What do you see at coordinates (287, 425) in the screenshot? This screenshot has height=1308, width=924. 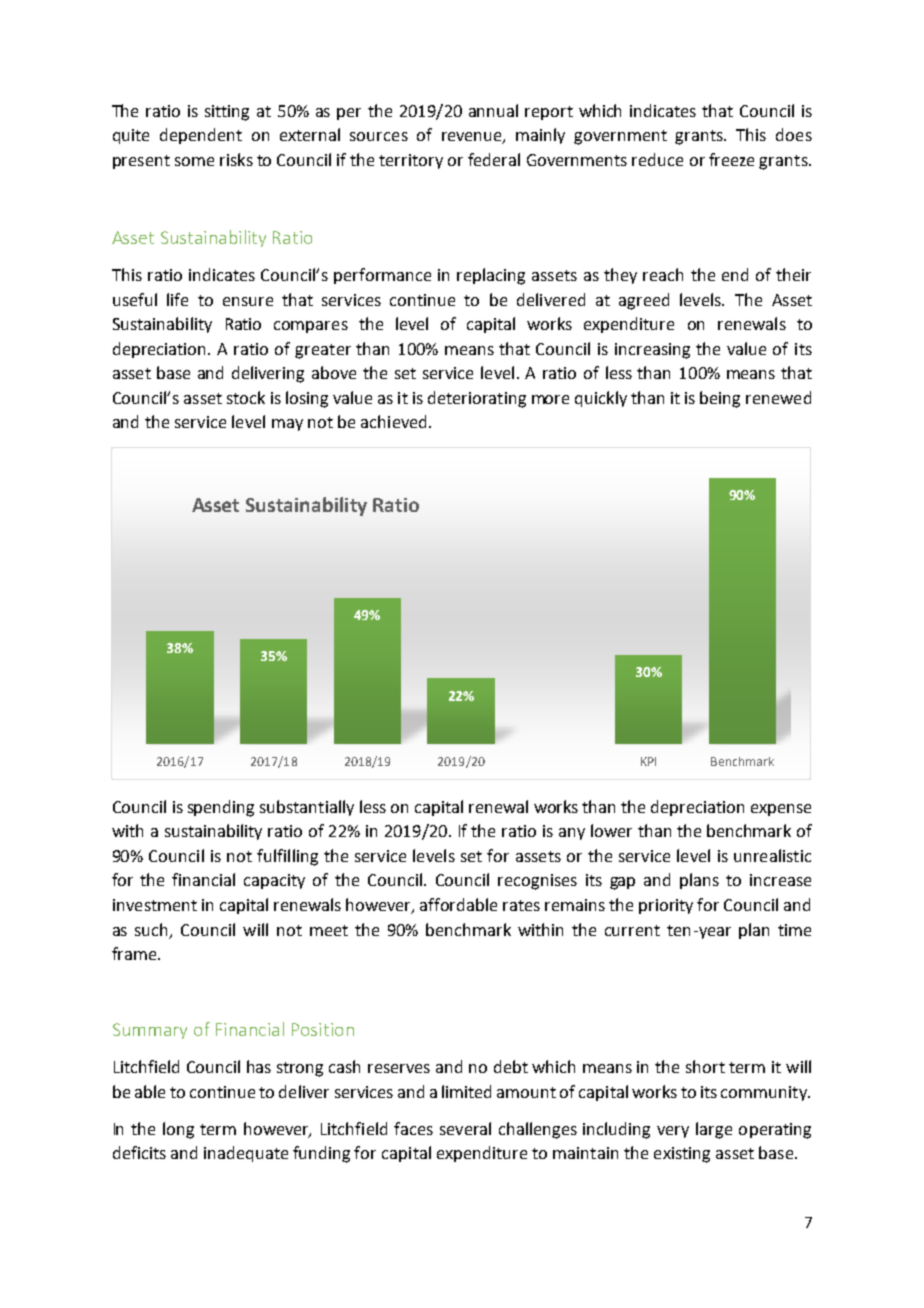 I see `may` at bounding box center [287, 425].
